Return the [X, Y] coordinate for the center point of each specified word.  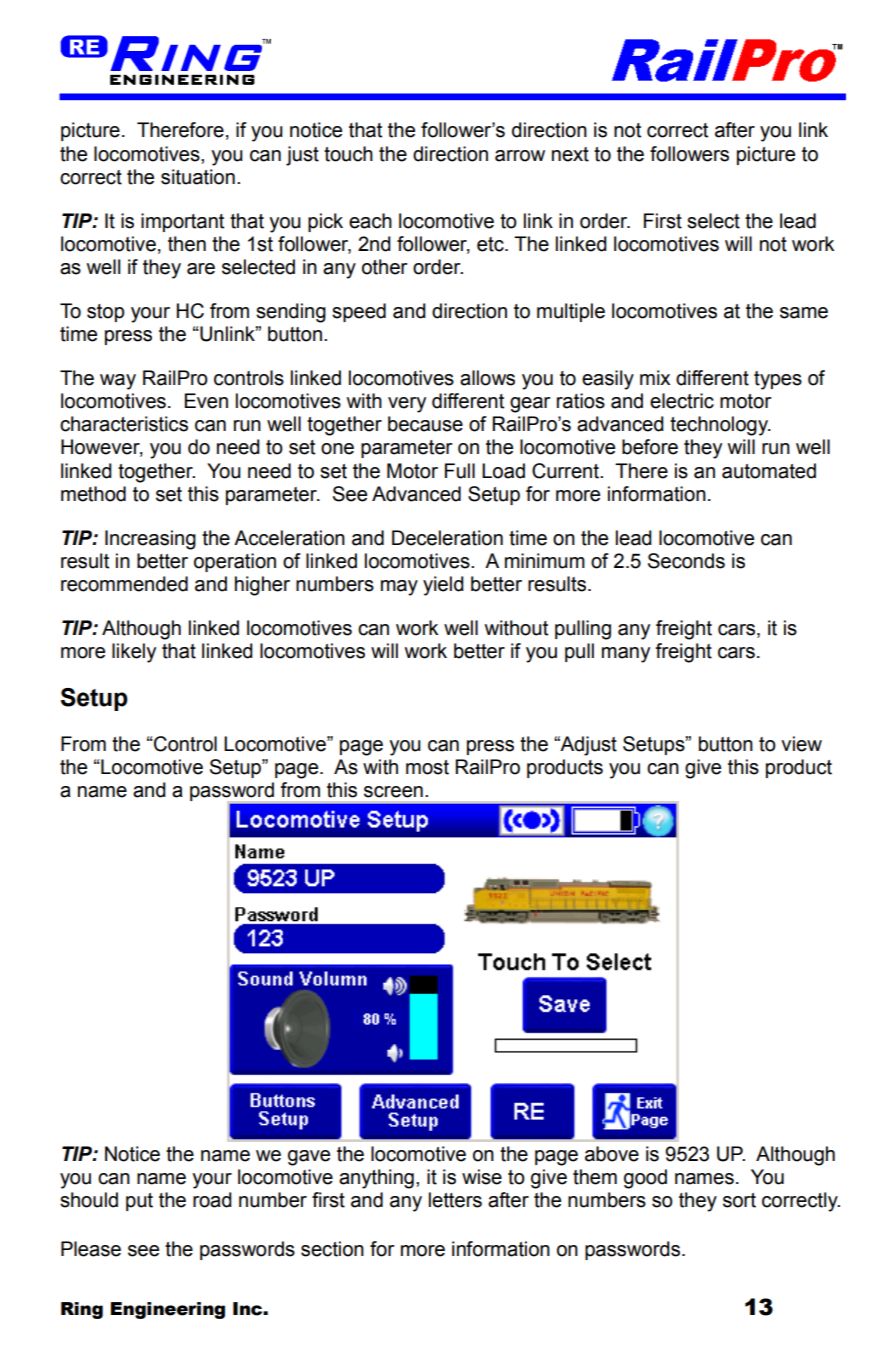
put [139, 1202]
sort [739, 1200]
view [801, 744]
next [570, 154]
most [427, 767]
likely [134, 653]
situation [198, 177]
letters [455, 1200]
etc [491, 244]
